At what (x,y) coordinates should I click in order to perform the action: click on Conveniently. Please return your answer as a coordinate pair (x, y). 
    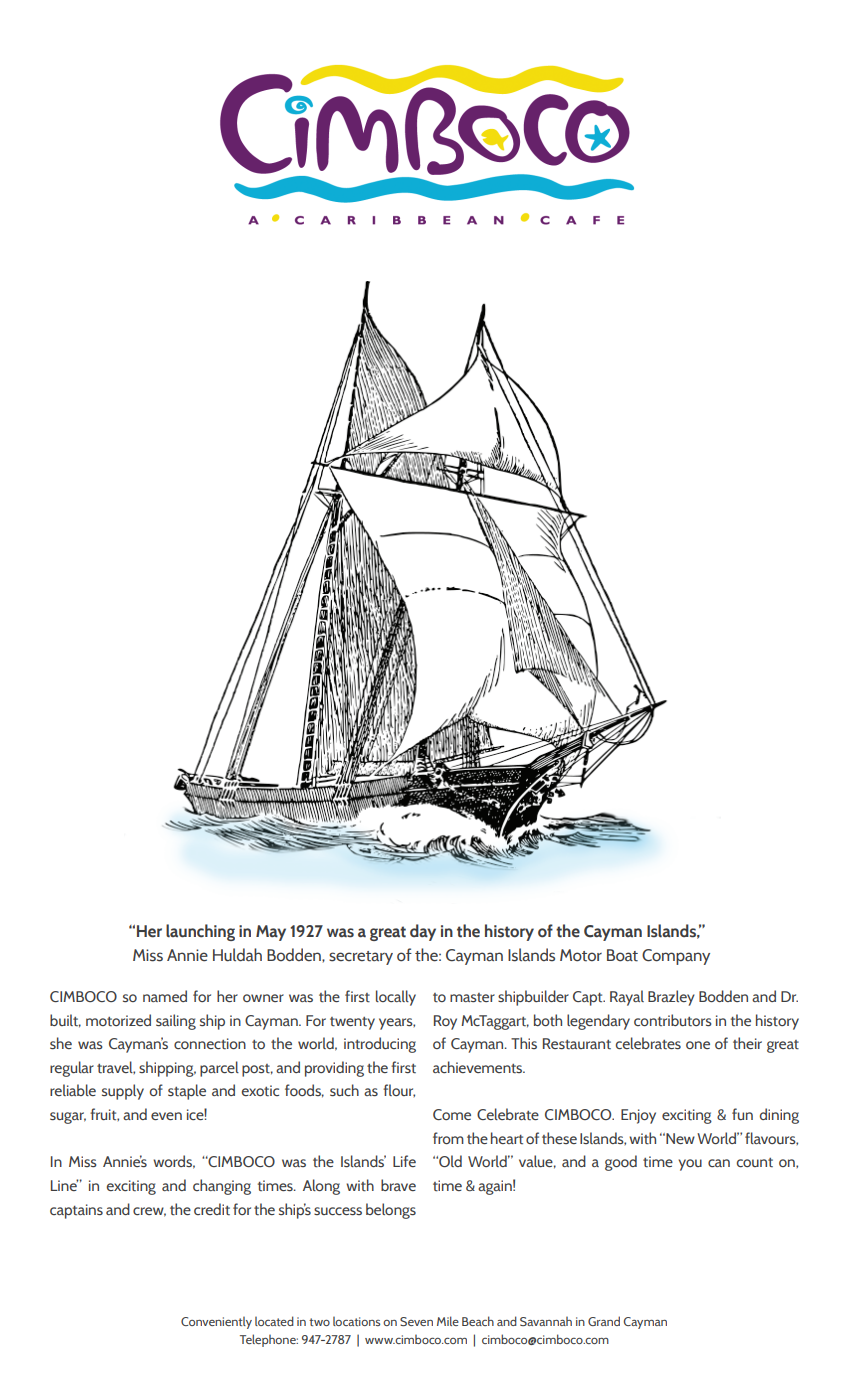
    Looking at the image, I should click on (216, 1323).
